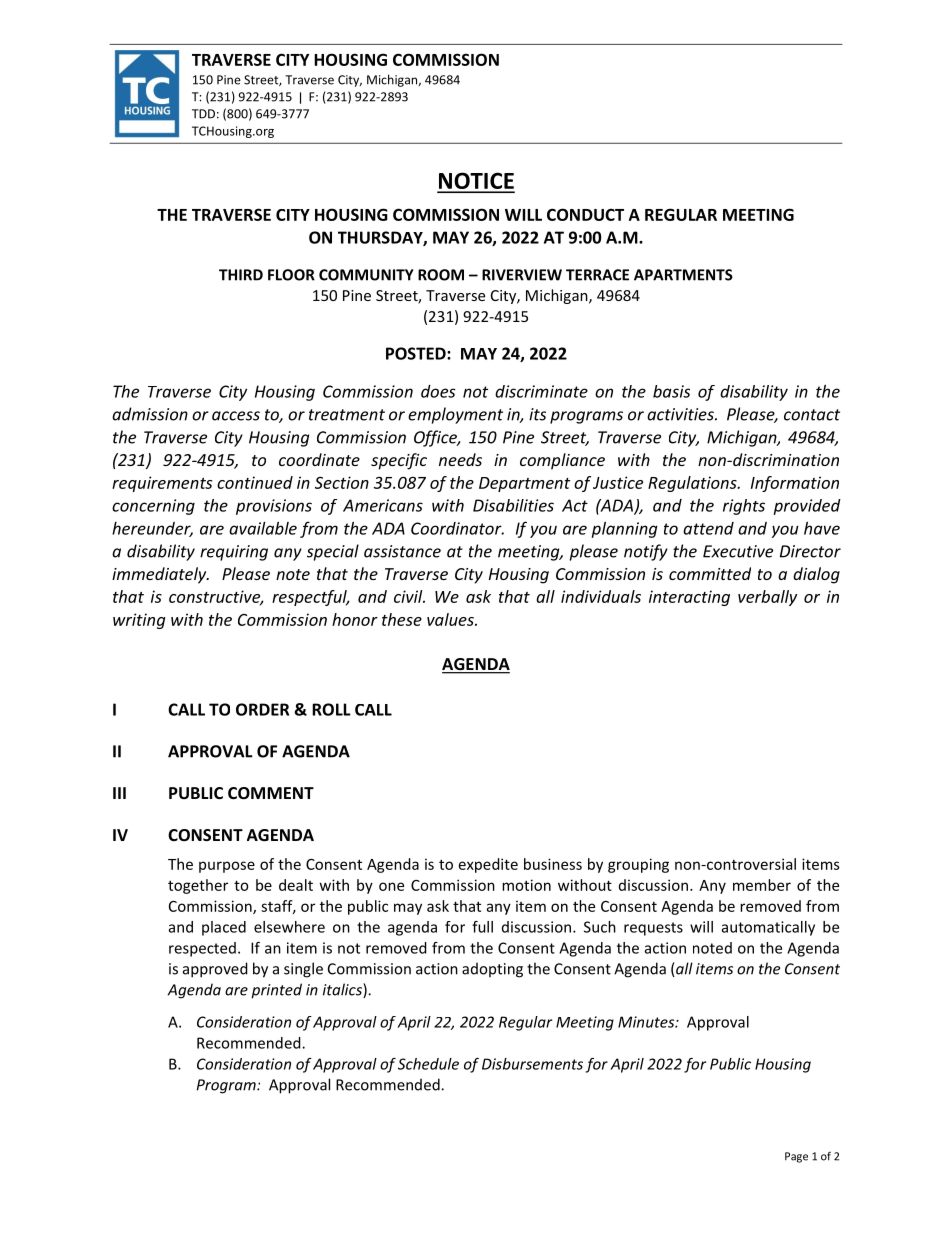 The width and height of the screenshot is (952, 1233). What do you see at coordinates (683, 275) in the screenshot?
I see `APARTMENTS` at bounding box center [683, 275].
